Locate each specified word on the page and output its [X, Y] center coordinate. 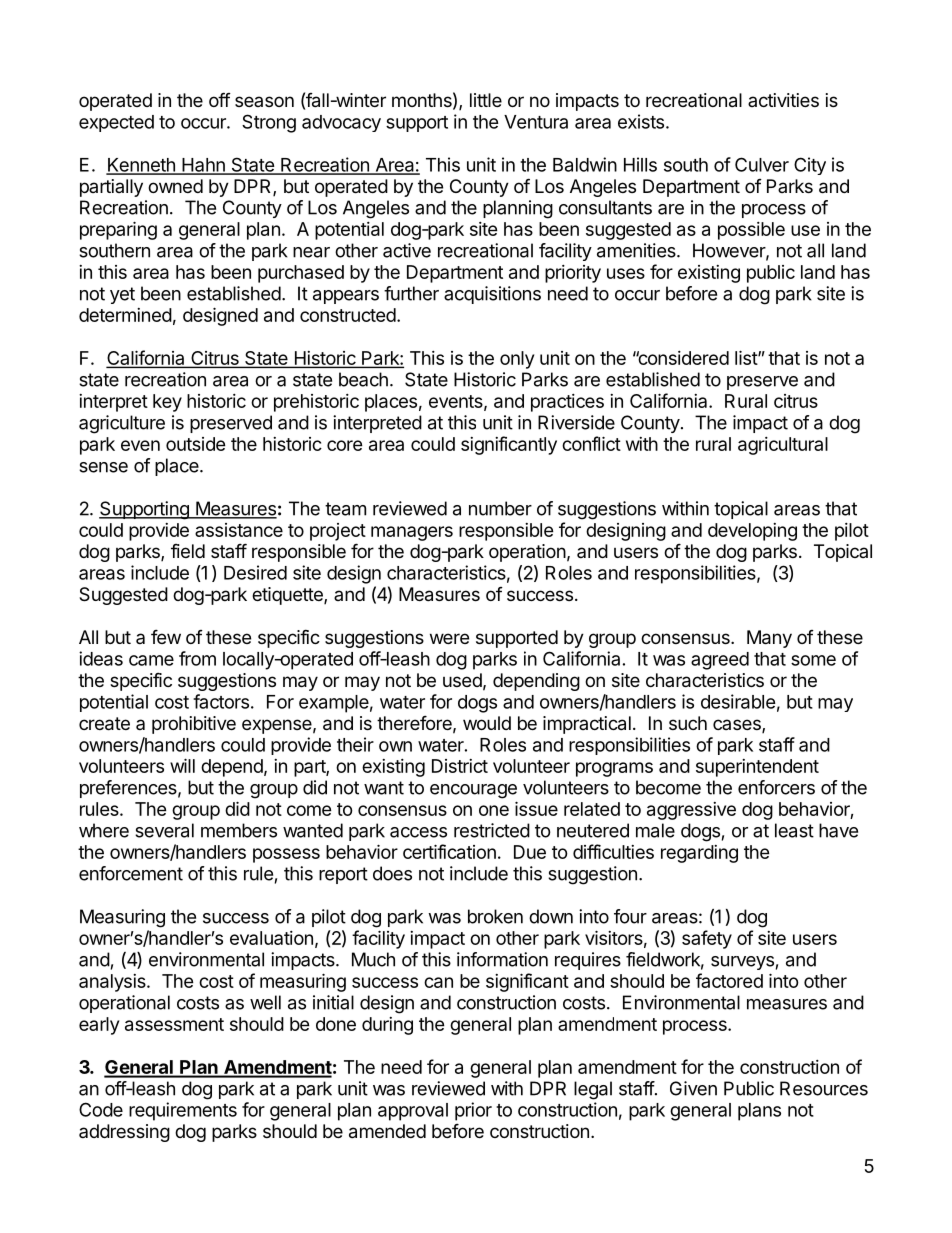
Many [769, 639]
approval [413, 1112]
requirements [183, 1111]
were [449, 638]
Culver [762, 164]
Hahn [203, 166]
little [486, 100]
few [166, 636]
